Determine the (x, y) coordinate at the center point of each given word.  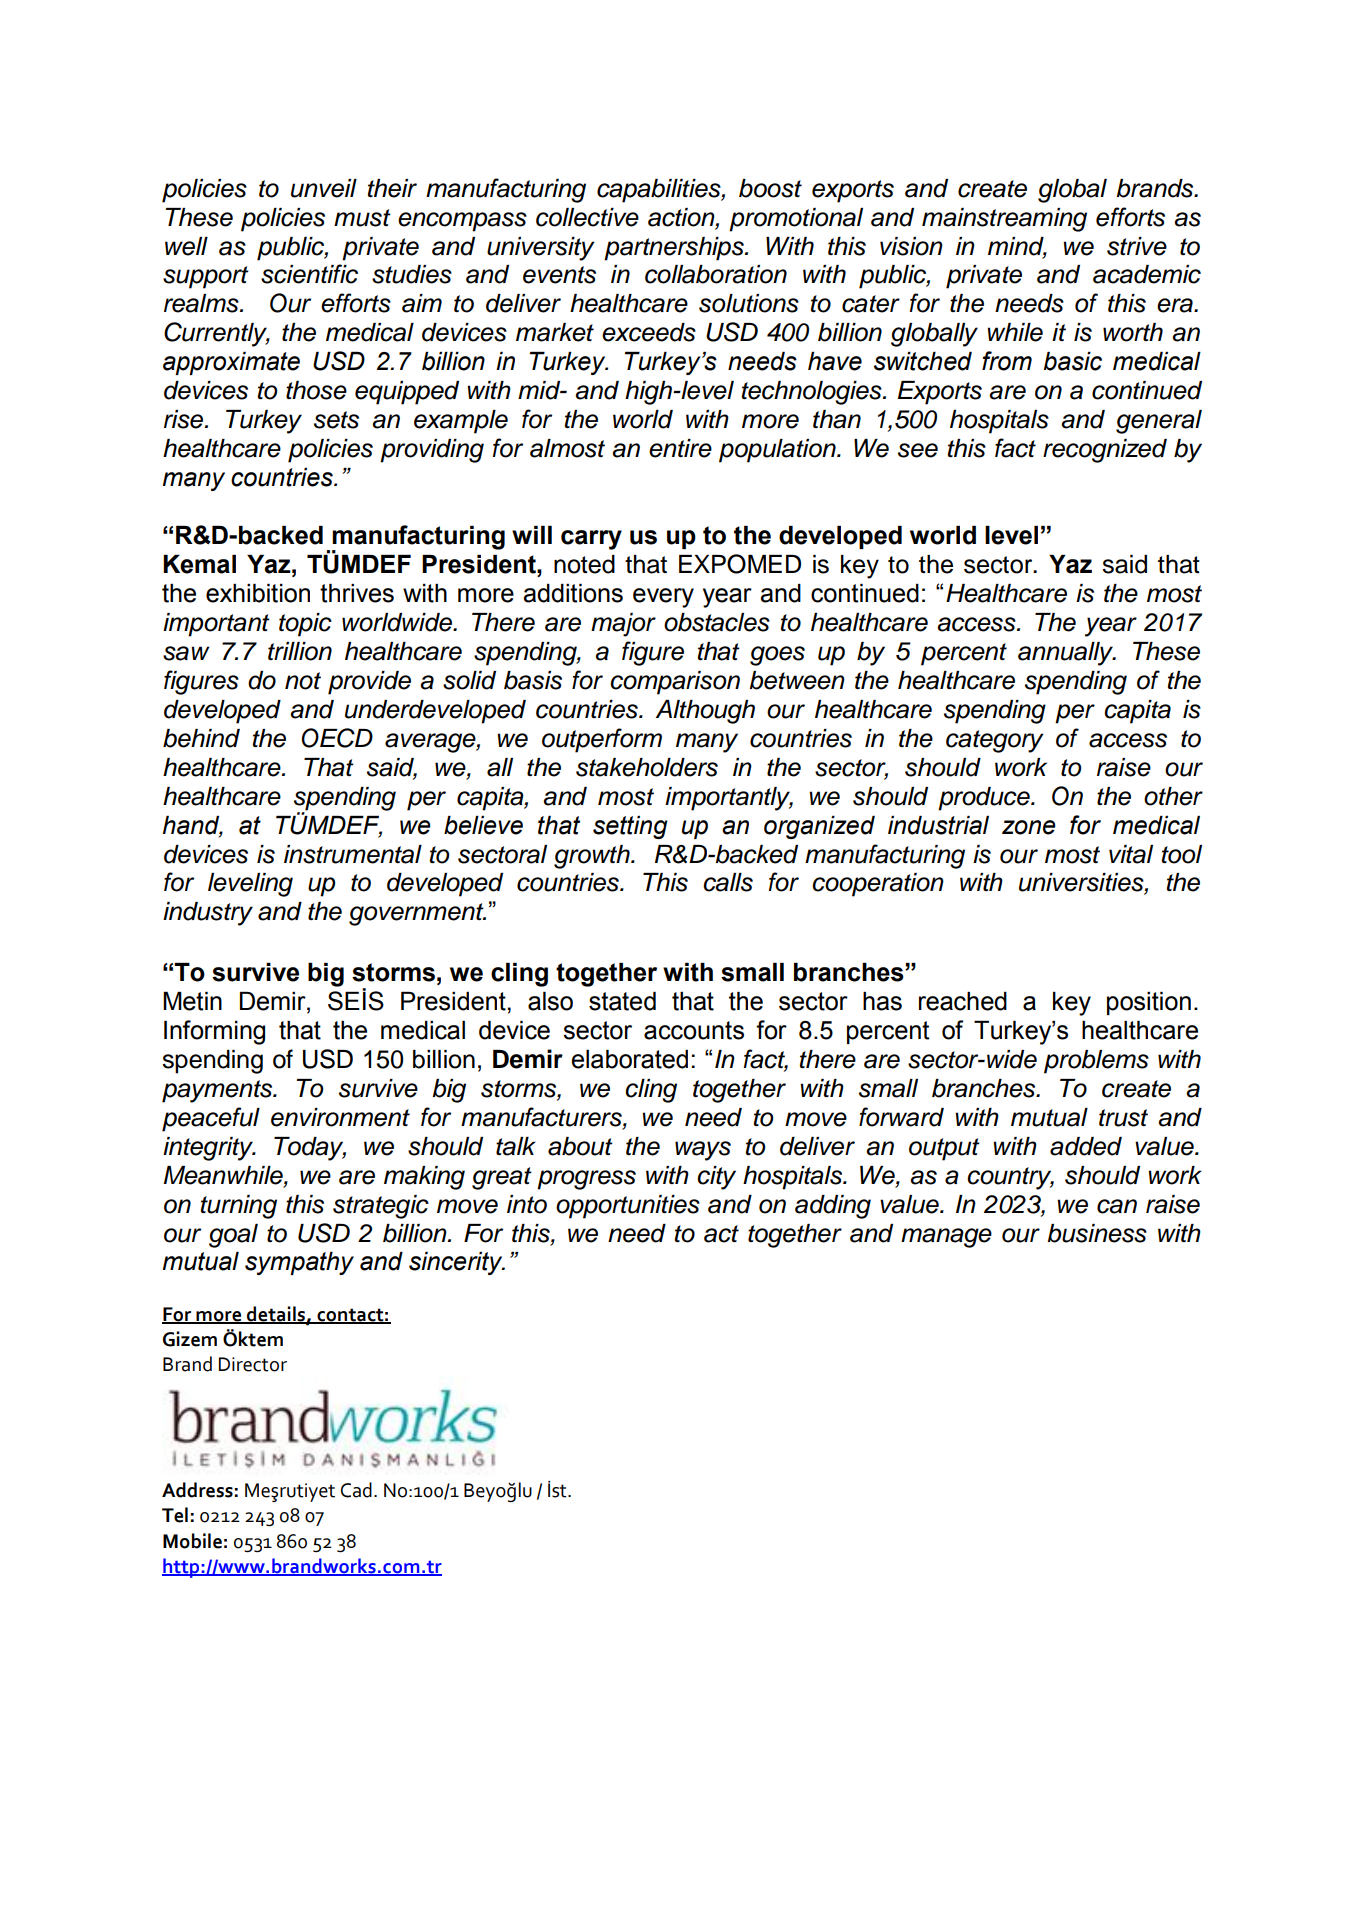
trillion (300, 651)
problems (1096, 1062)
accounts (694, 1030)
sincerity (457, 1263)
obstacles (717, 622)
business (1097, 1233)
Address (197, 1490)
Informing (214, 1032)
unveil (324, 188)
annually (1066, 654)
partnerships (675, 249)
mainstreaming (1004, 220)
